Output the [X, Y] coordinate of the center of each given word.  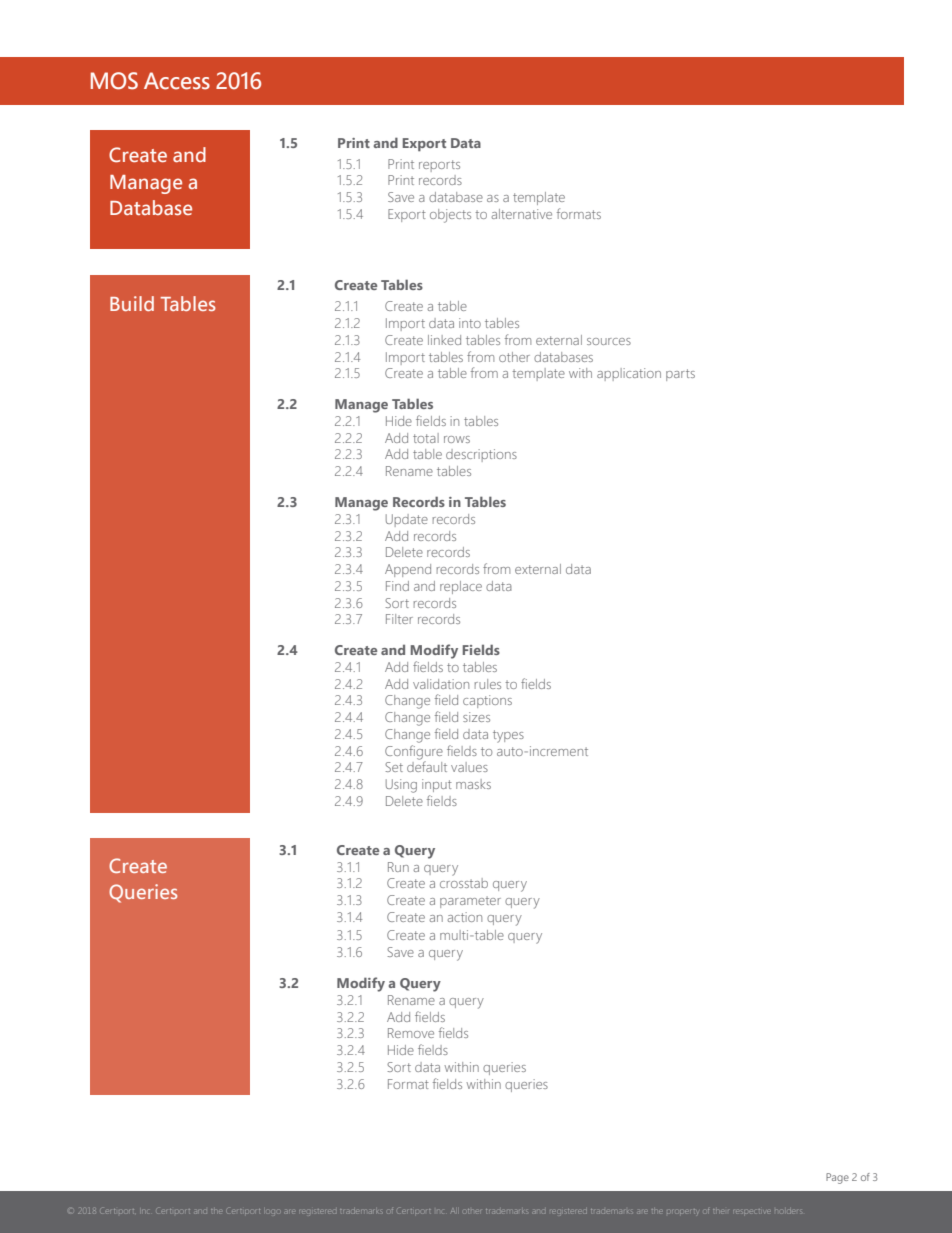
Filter [399, 619]
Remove [411, 1033]
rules [488, 684]
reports [439, 166]
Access [177, 81]
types [508, 736]
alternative [522, 214]
